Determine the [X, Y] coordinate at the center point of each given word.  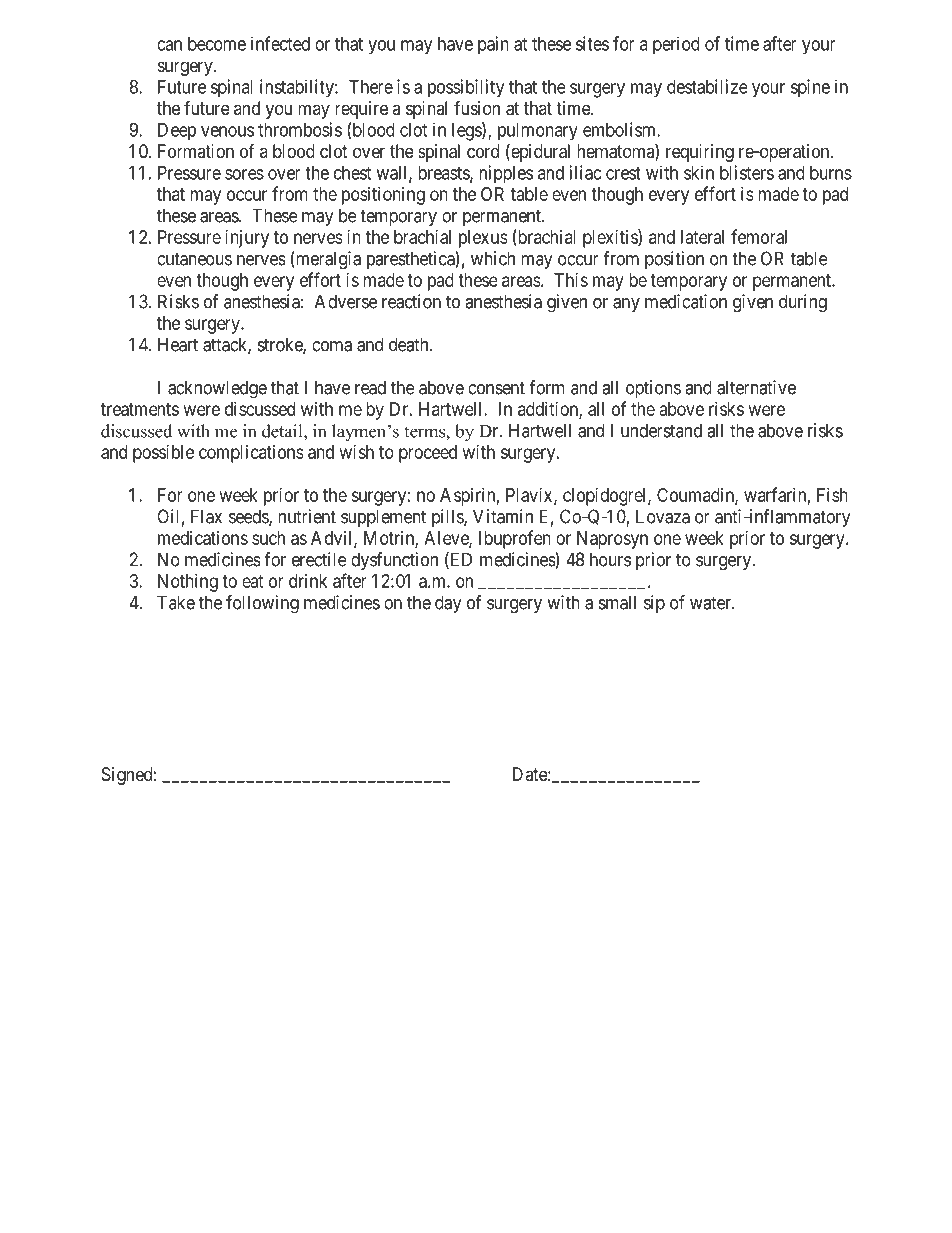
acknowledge [217, 389]
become [217, 44]
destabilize [707, 86]
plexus [483, 239]
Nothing [188, 583]
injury [247, 239]
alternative [756, 387]
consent [496, 388]
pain [493, 45]
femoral [759, 236]
